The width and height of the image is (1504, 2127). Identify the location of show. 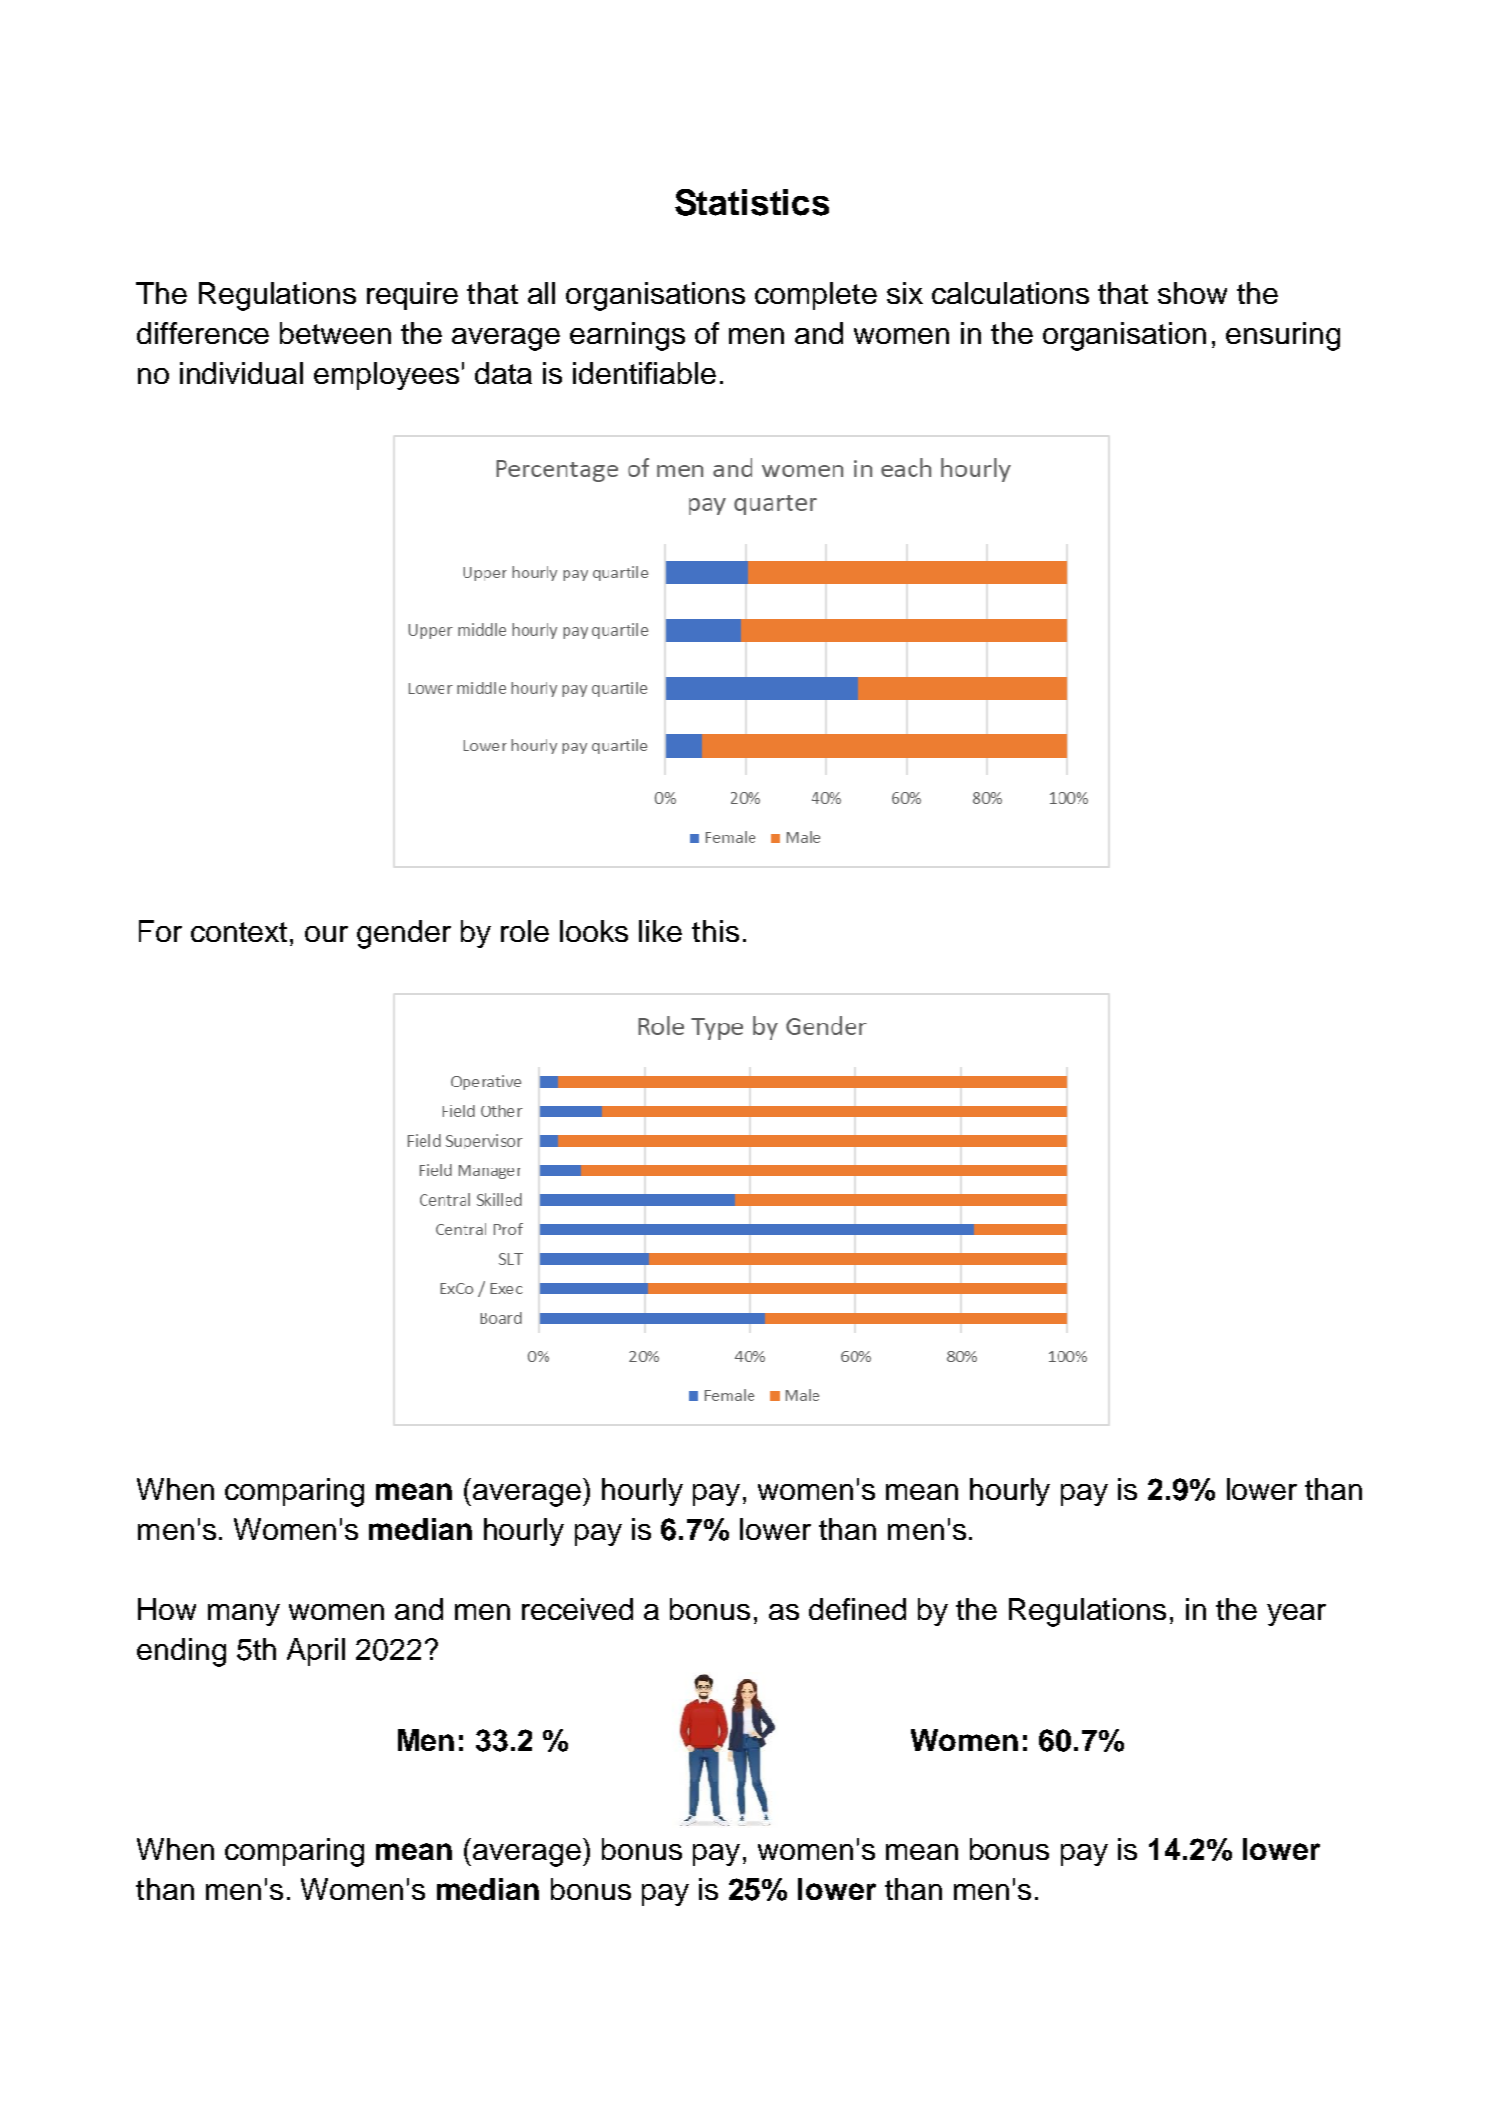
(1192, 293).
